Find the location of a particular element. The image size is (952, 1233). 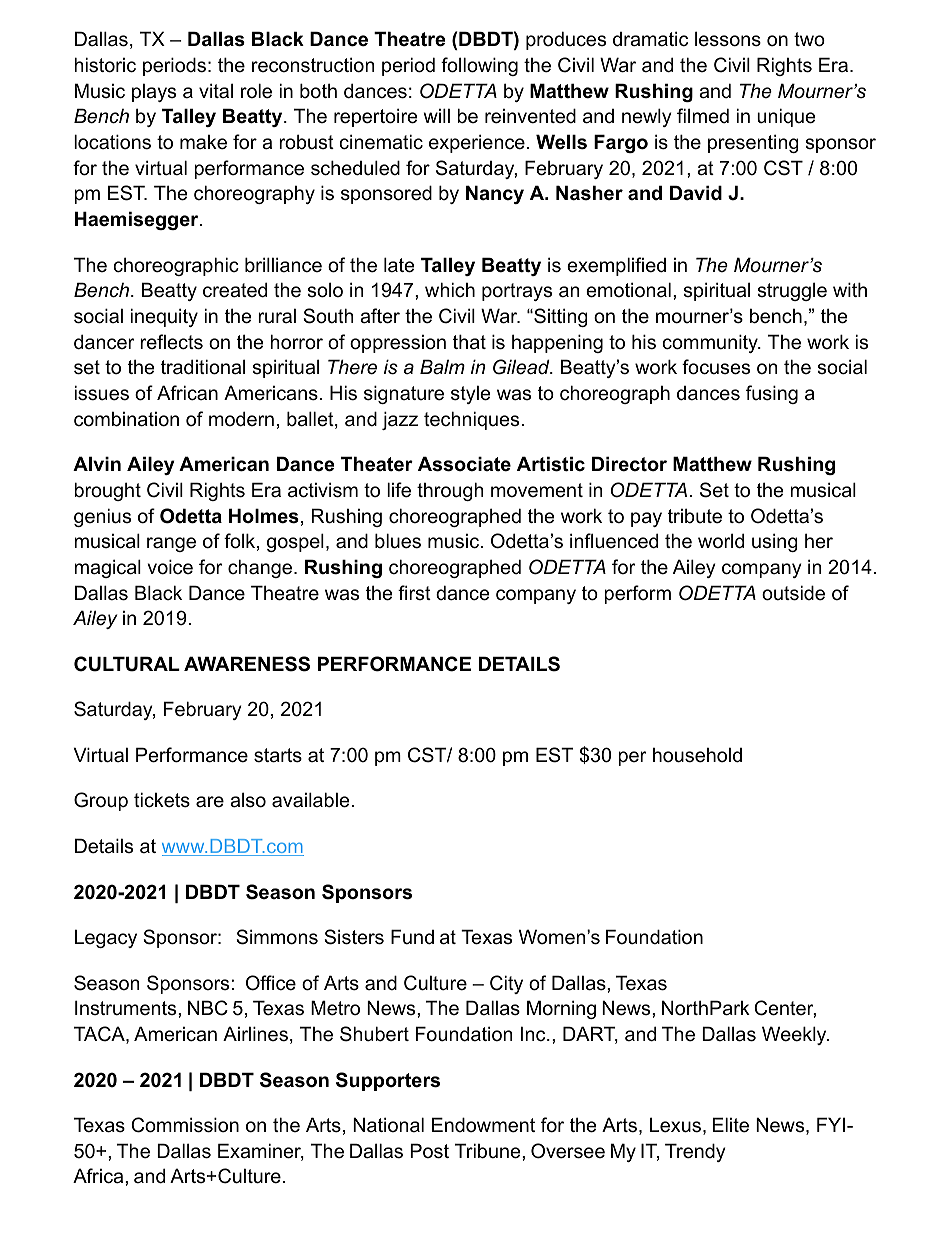

outside is located at coordinates (793, 593).
